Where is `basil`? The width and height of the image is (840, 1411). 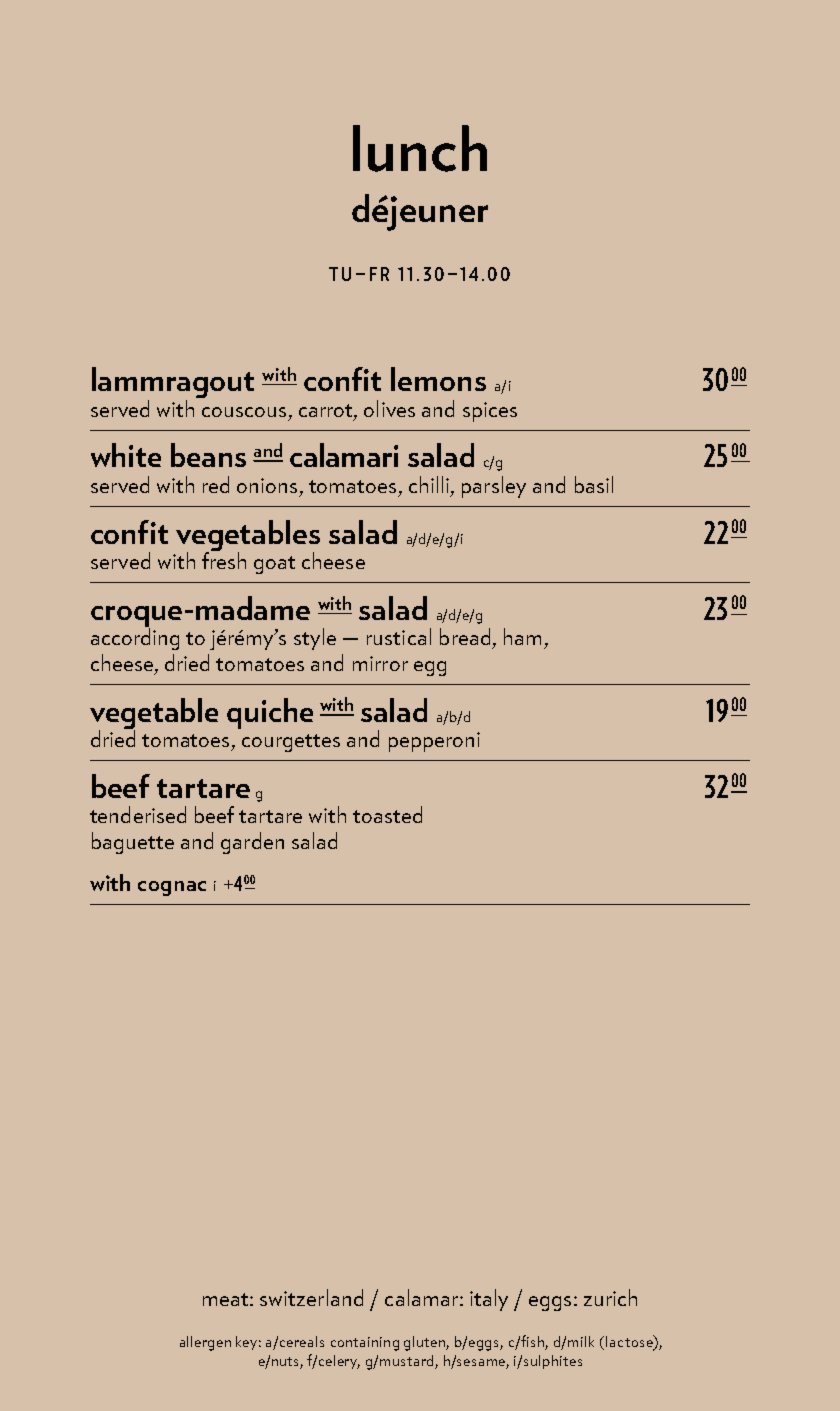
basil is located at coordinates (594, 484).
